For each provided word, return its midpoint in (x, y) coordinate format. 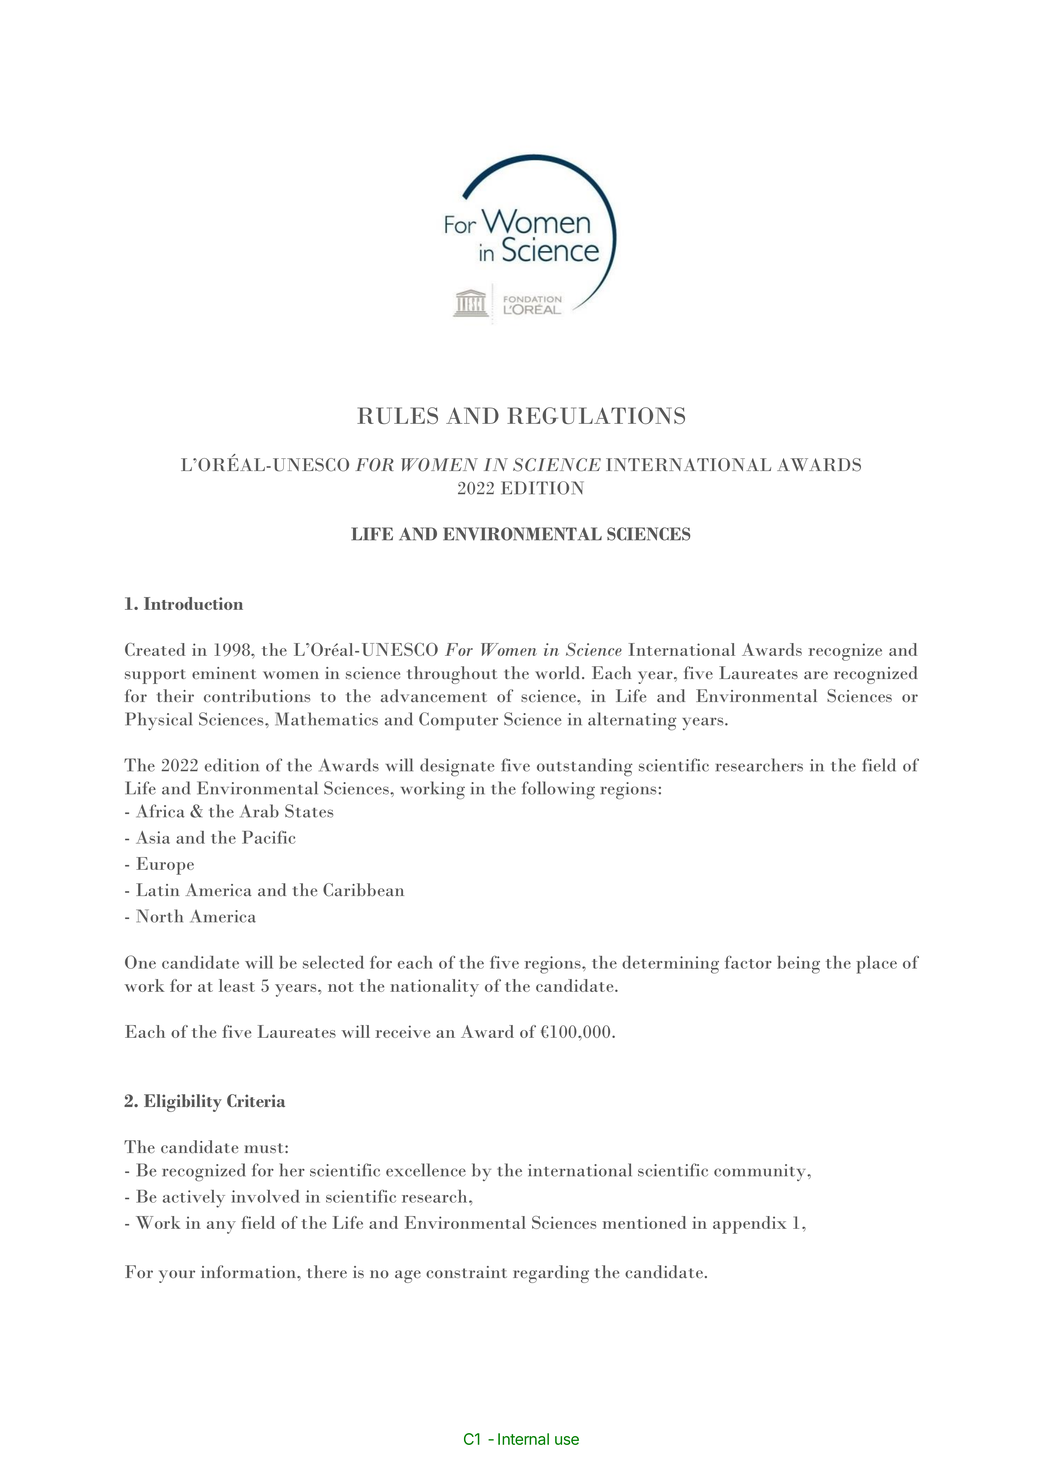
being (798, 965)
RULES (397, 415)
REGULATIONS (596, 415)
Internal (523, 1439)
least (237, 985)
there (327, 1271)
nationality (434, 988)
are (816, 675)
